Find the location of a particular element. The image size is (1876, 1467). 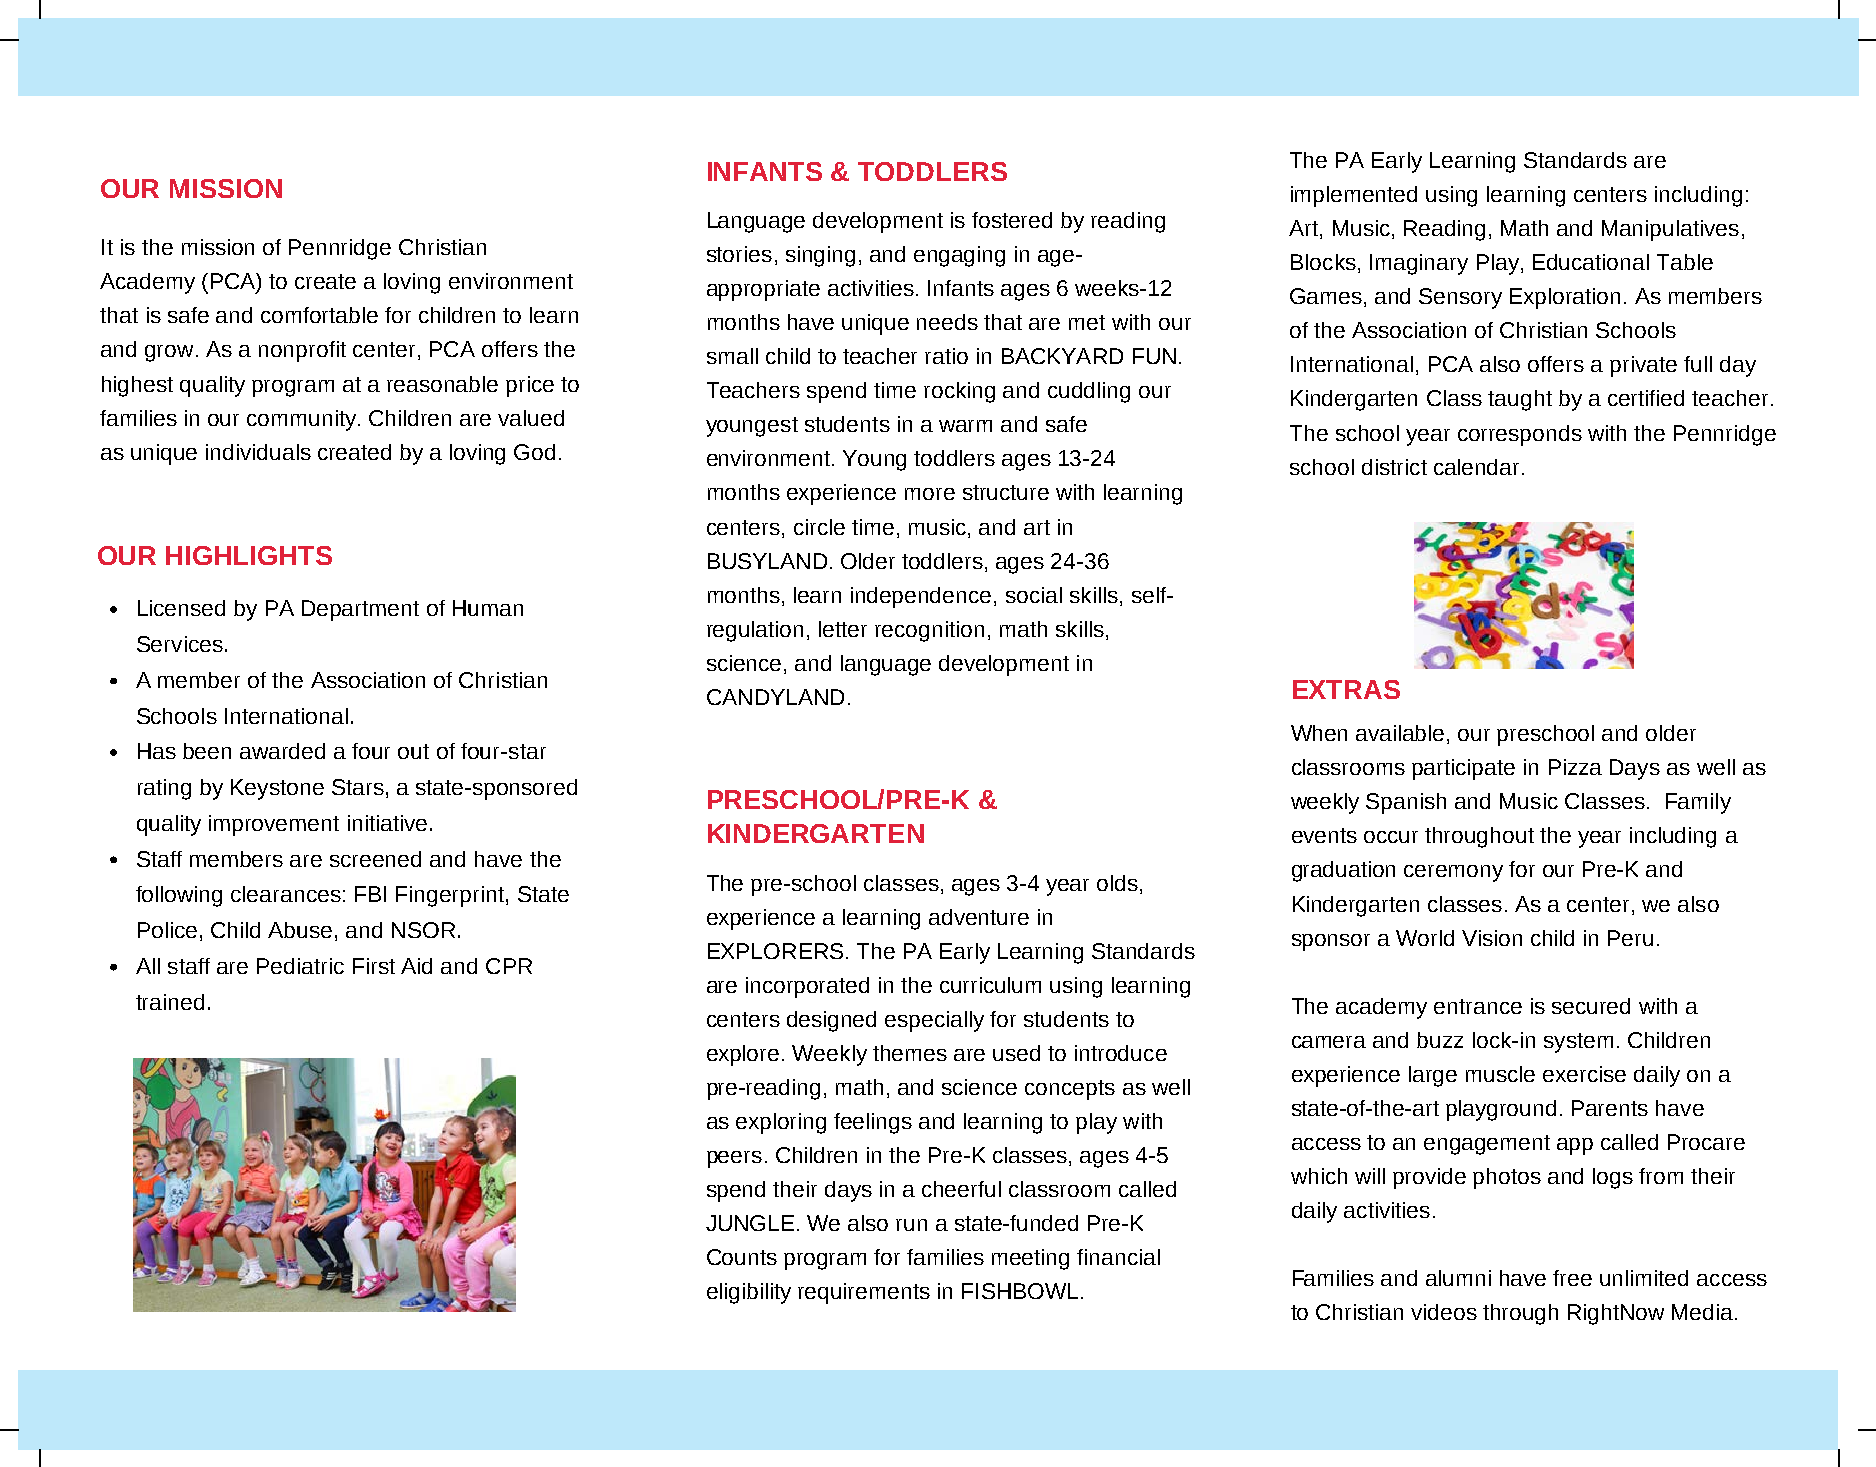

Educational is located at coordinates (1591, 262).
